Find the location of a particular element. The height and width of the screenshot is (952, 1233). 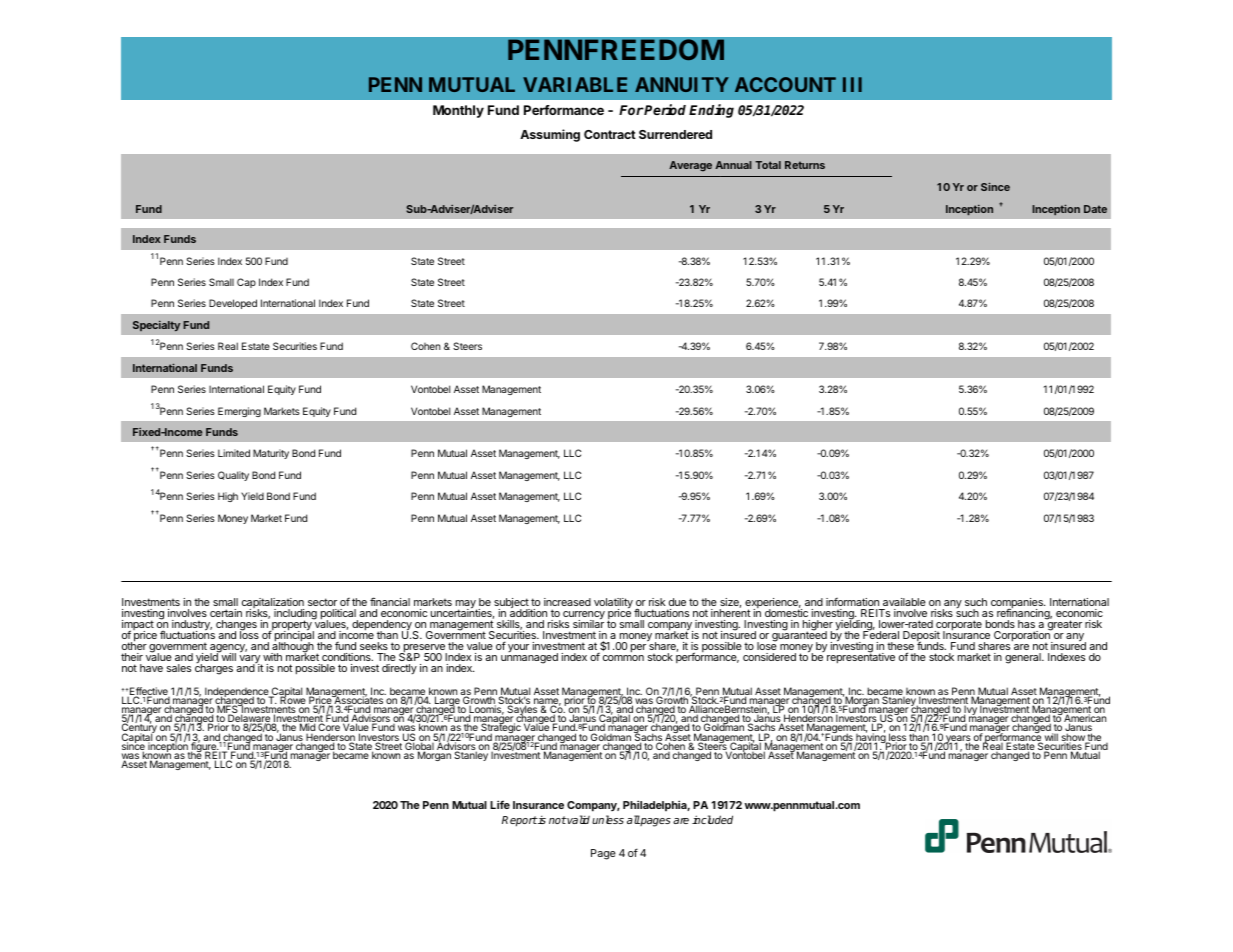

III is located at coordinates (852, 84).
